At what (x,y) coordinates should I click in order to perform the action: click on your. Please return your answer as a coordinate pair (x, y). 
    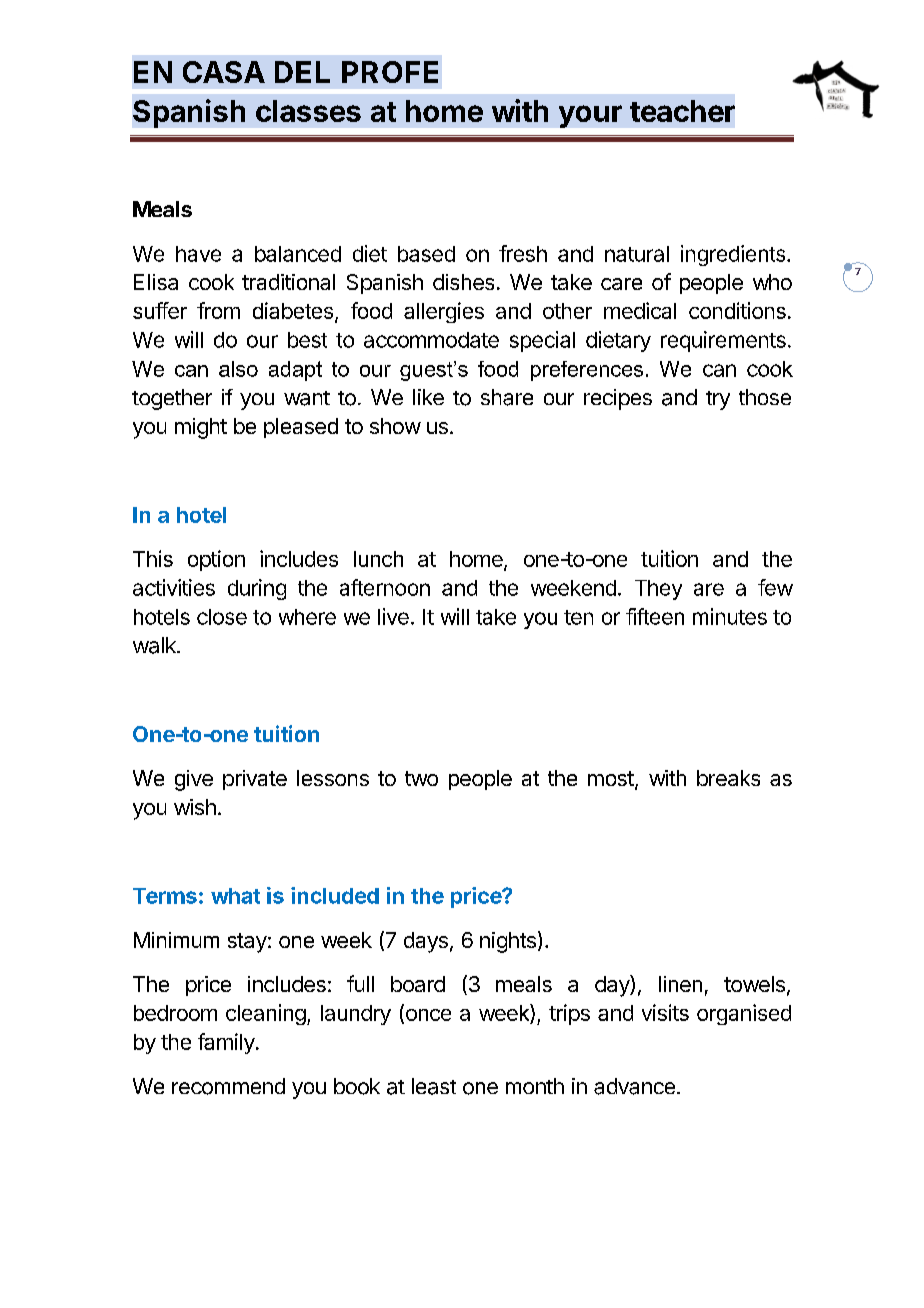
    Looking at the image, I should click on (590, 116).
